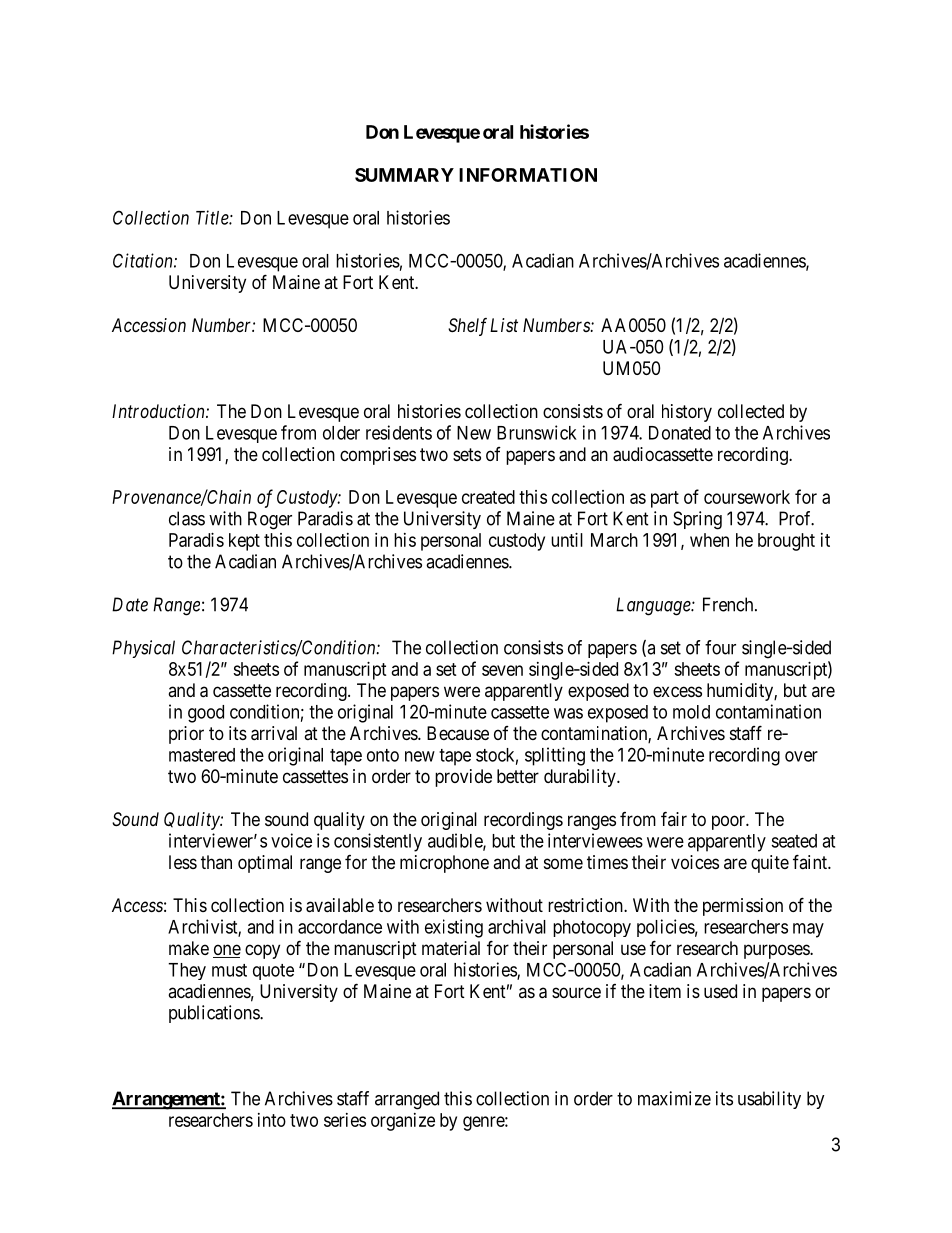 This screenshot has height=1233, width=952. Describe the element at coordinates (528, 175) in the screenshot. I see `INFORMATION` at that location.
